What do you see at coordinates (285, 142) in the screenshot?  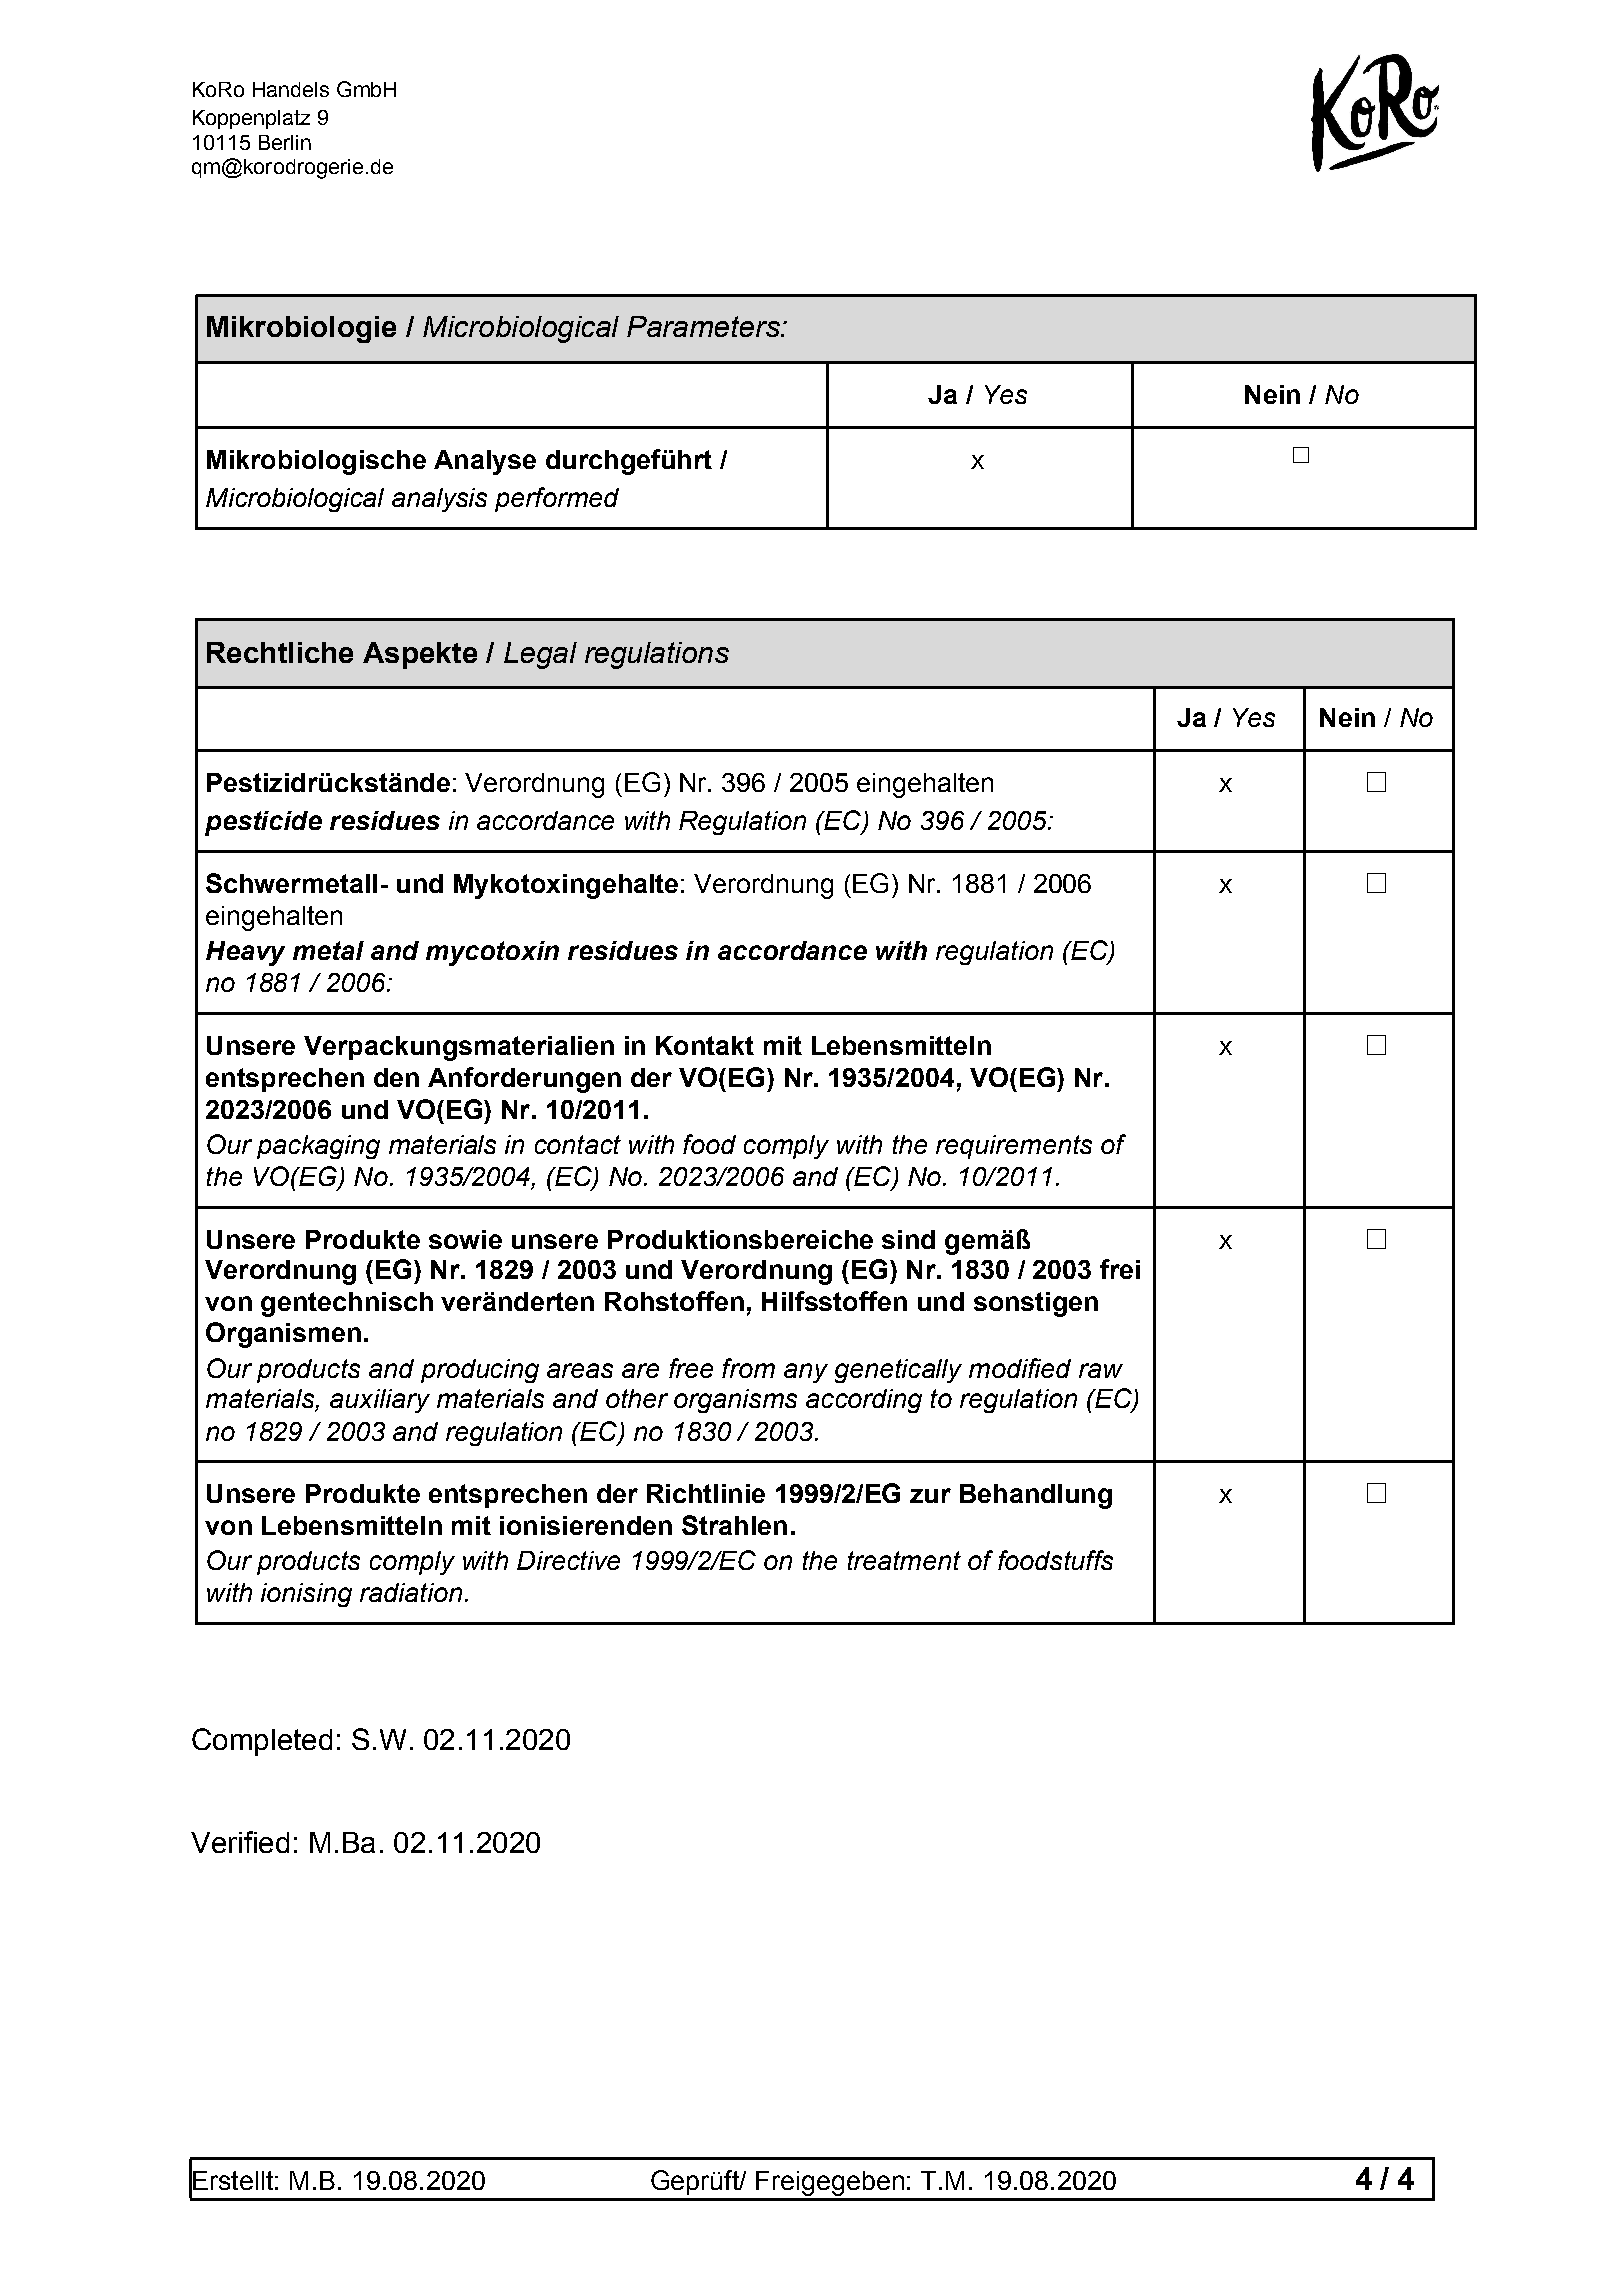 I see `Berlin` at bounding box center [285, 142].
